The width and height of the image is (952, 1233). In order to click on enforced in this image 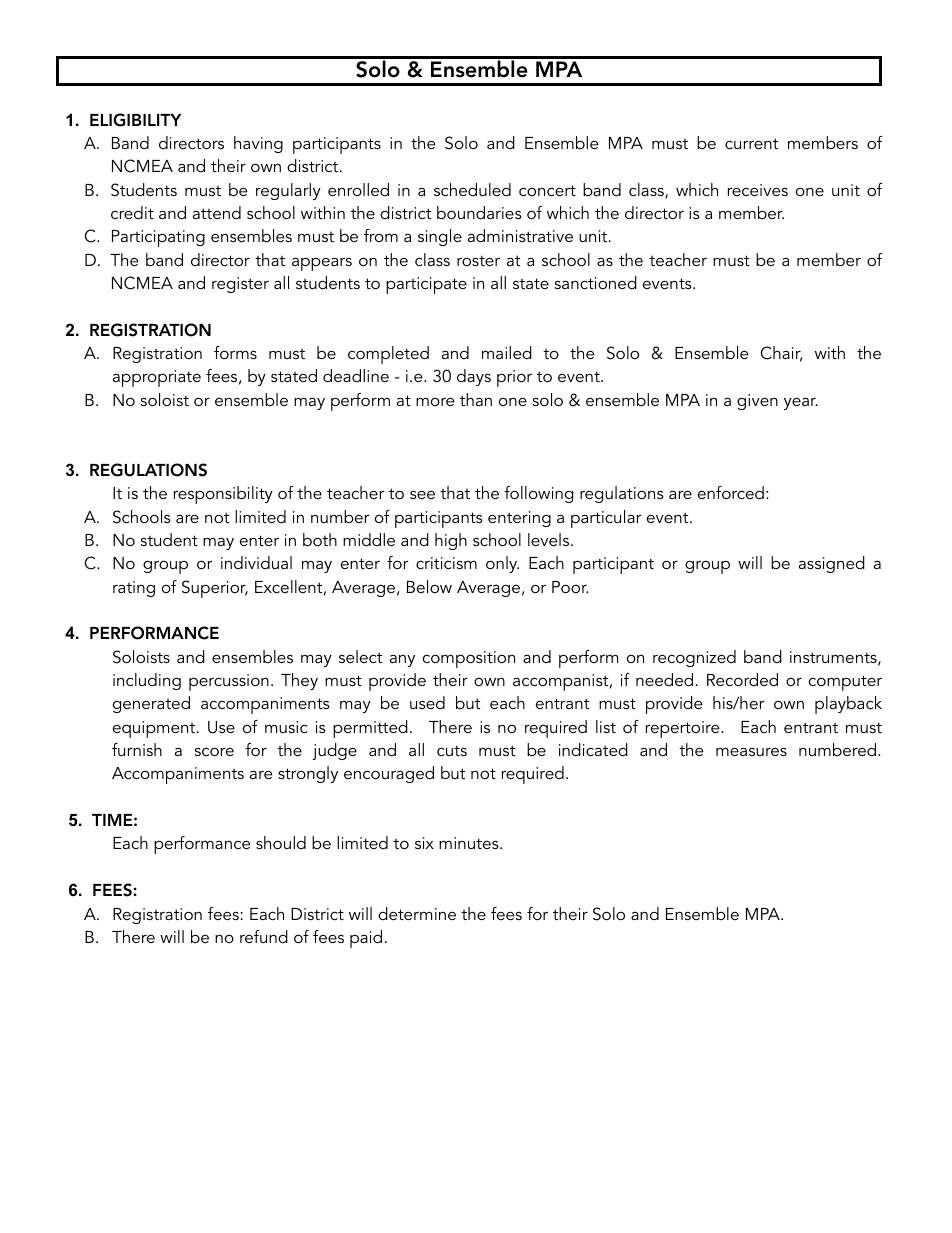, I will do `click(731, 492)`.
